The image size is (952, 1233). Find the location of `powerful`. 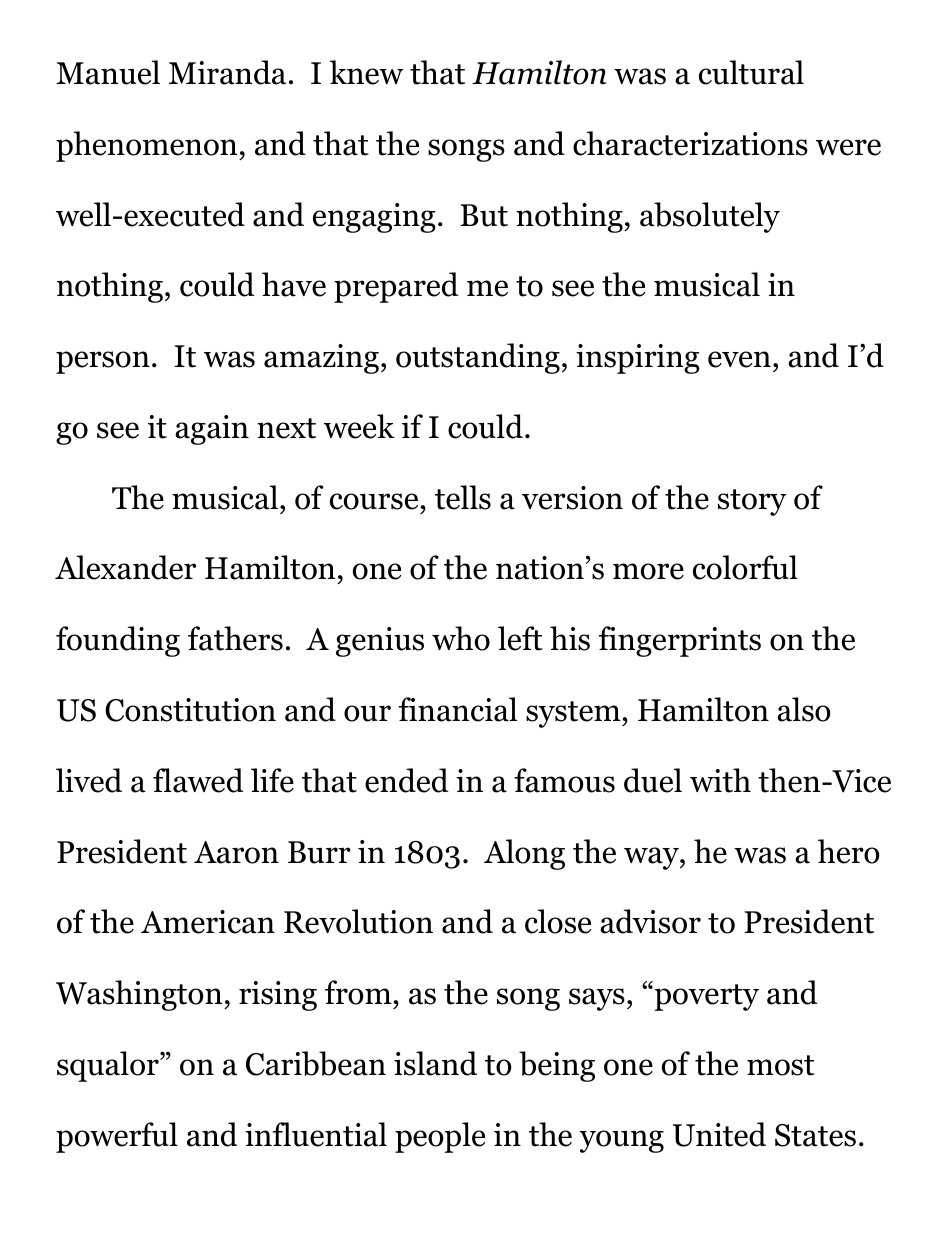

powerful is located at coordinates (117, 1137).
